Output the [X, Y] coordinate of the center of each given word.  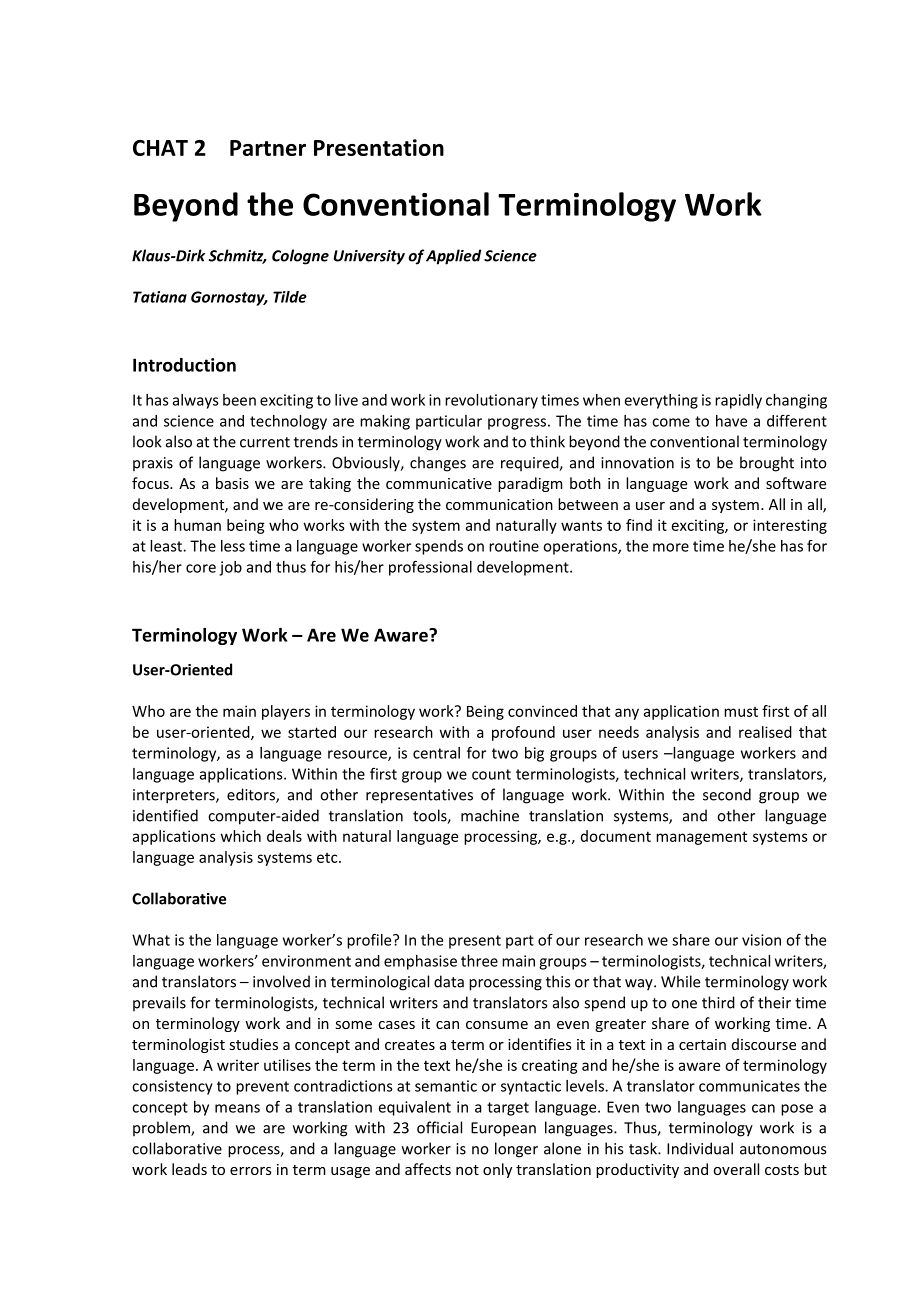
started [312, 732]
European [503, 1129]
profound [523, 733]
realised [765, 732]
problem [162, 1128]
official [439, 1127]
